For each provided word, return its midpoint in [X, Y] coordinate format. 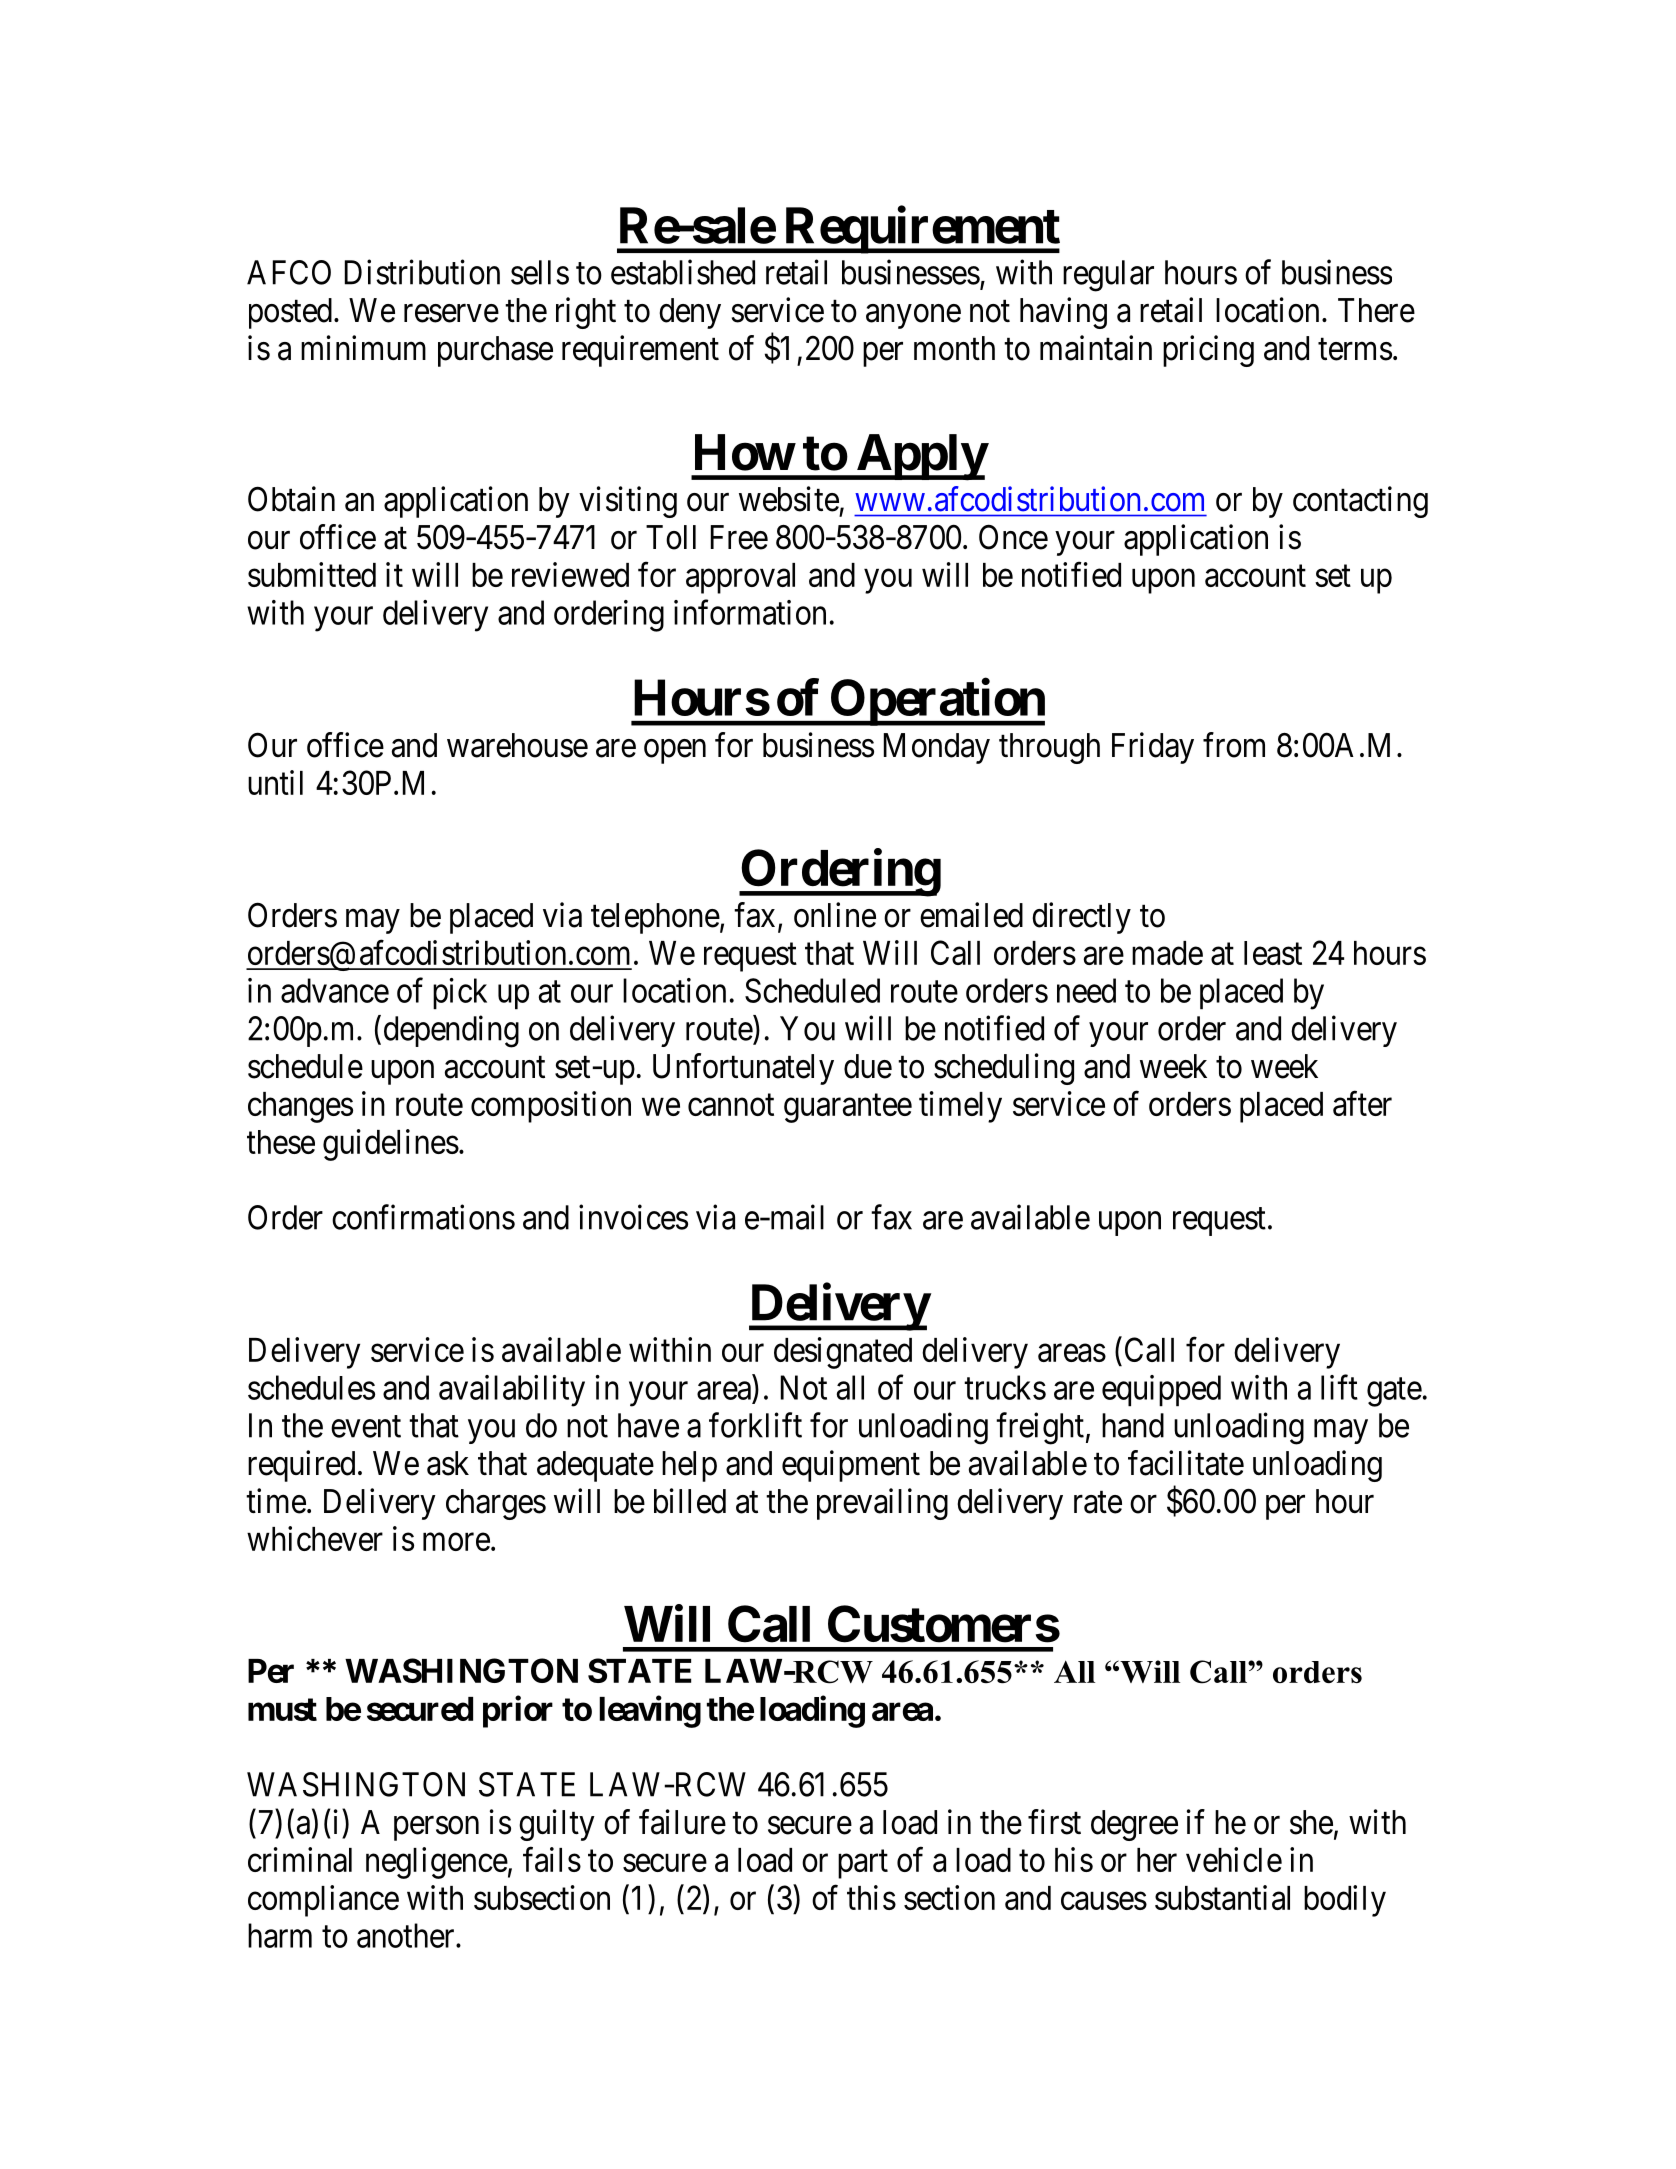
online [835, 915]
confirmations [423, 1217]
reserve [451, 314]
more [456, 1542]
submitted [312, 574]
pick [460, 994]
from [1234, 745]
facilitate [1186, 1463]
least [1273, 953]
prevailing [882, 1504]
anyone [913, 317]
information [750, 612]
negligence [437, 1863]
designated [843, 1353]
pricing [1208, 351]
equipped [1161, 1391]
